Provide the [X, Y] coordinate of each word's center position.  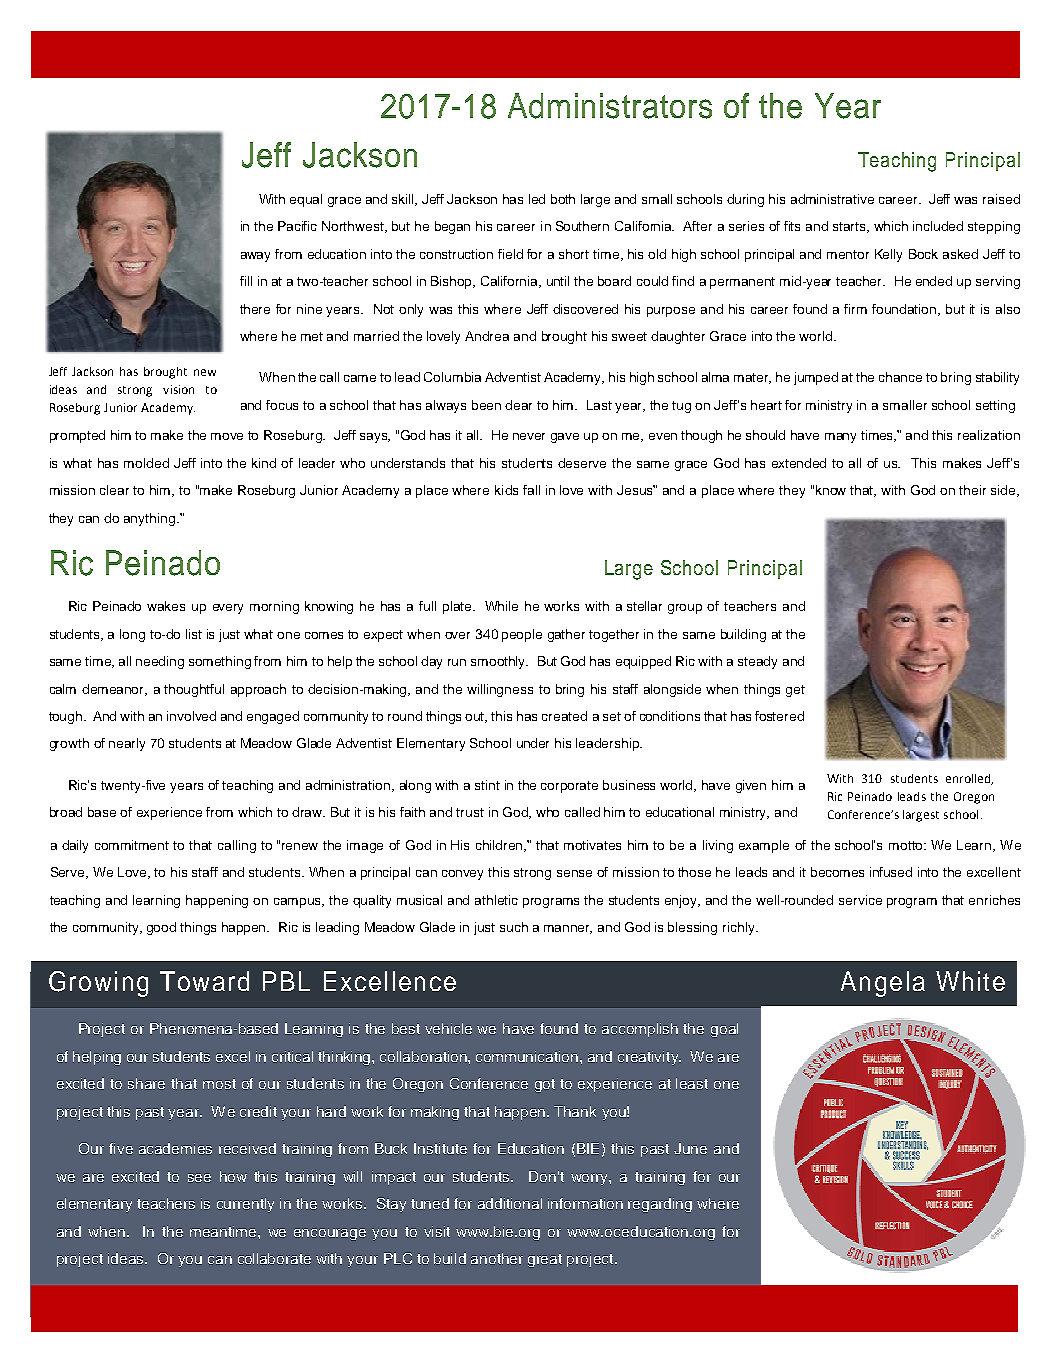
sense [574, 873]
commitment [132, 845]
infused [891, 872]
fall [531, 490]
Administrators [610, 106]
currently [245, 1205]
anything [149, 519]
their [972, 490]
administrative [832, 199]
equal [306, 200]
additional [510, 1203]
